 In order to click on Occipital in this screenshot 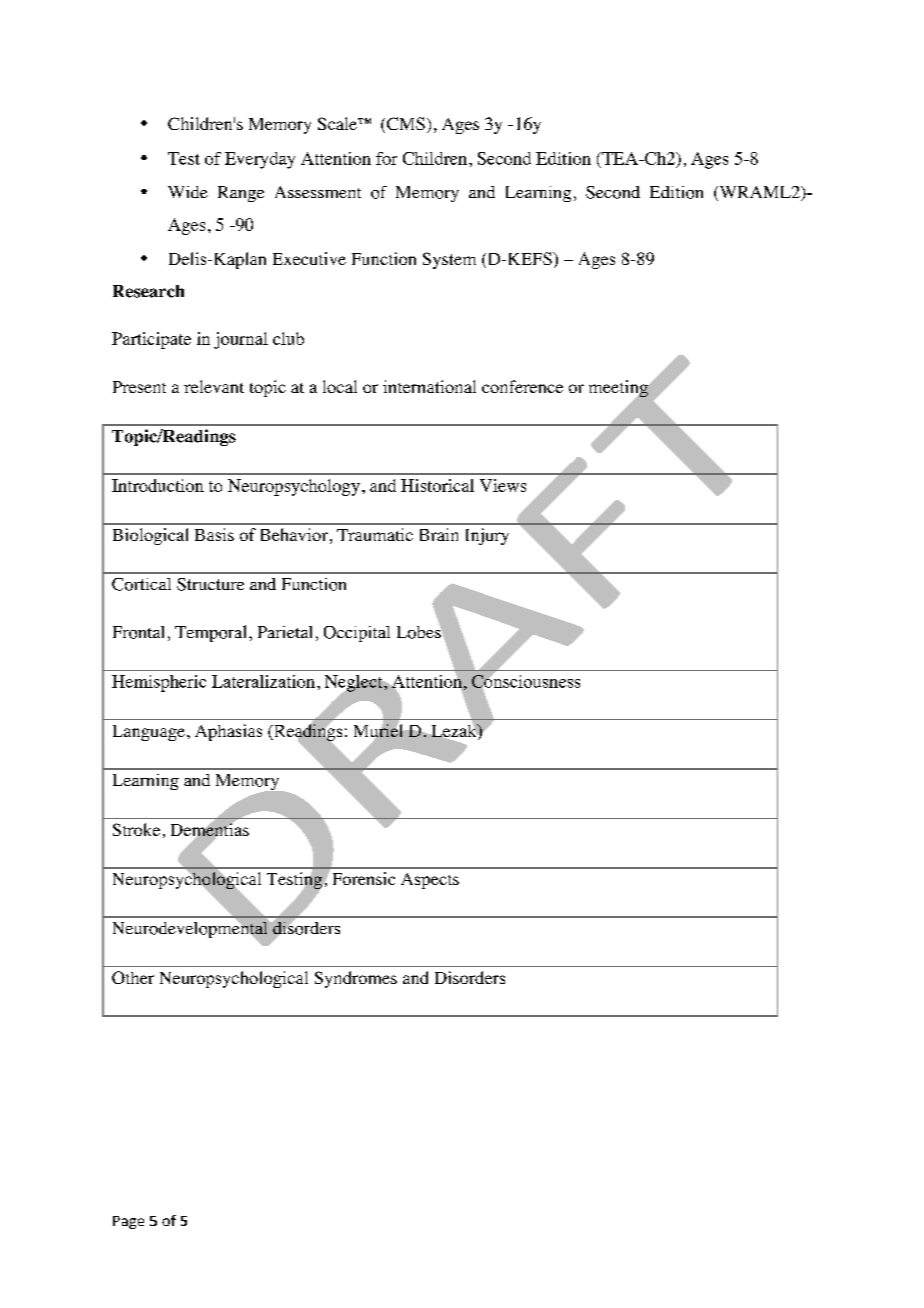, I will do `click(357, 634)`.
